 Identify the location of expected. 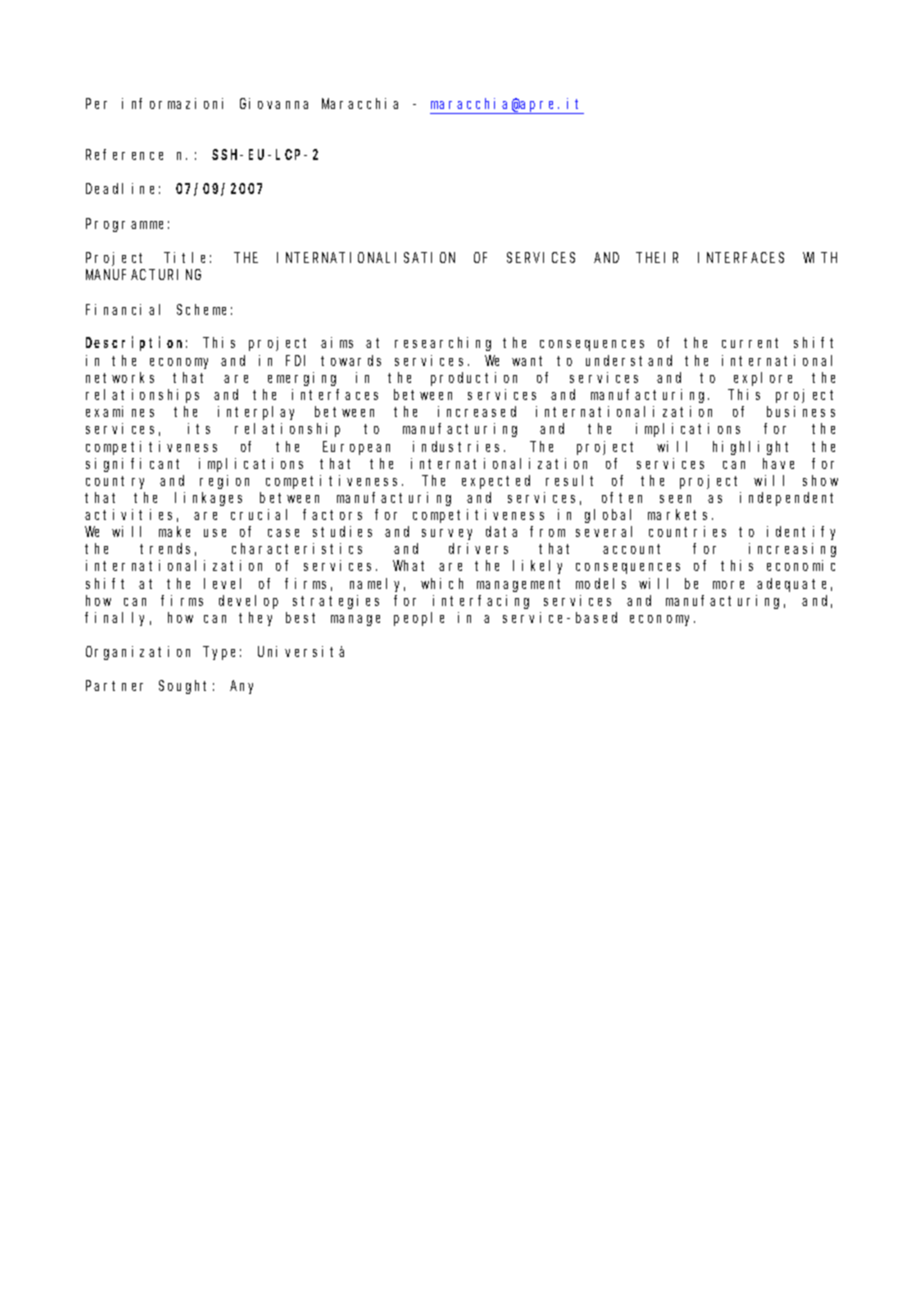
(496, 482).
